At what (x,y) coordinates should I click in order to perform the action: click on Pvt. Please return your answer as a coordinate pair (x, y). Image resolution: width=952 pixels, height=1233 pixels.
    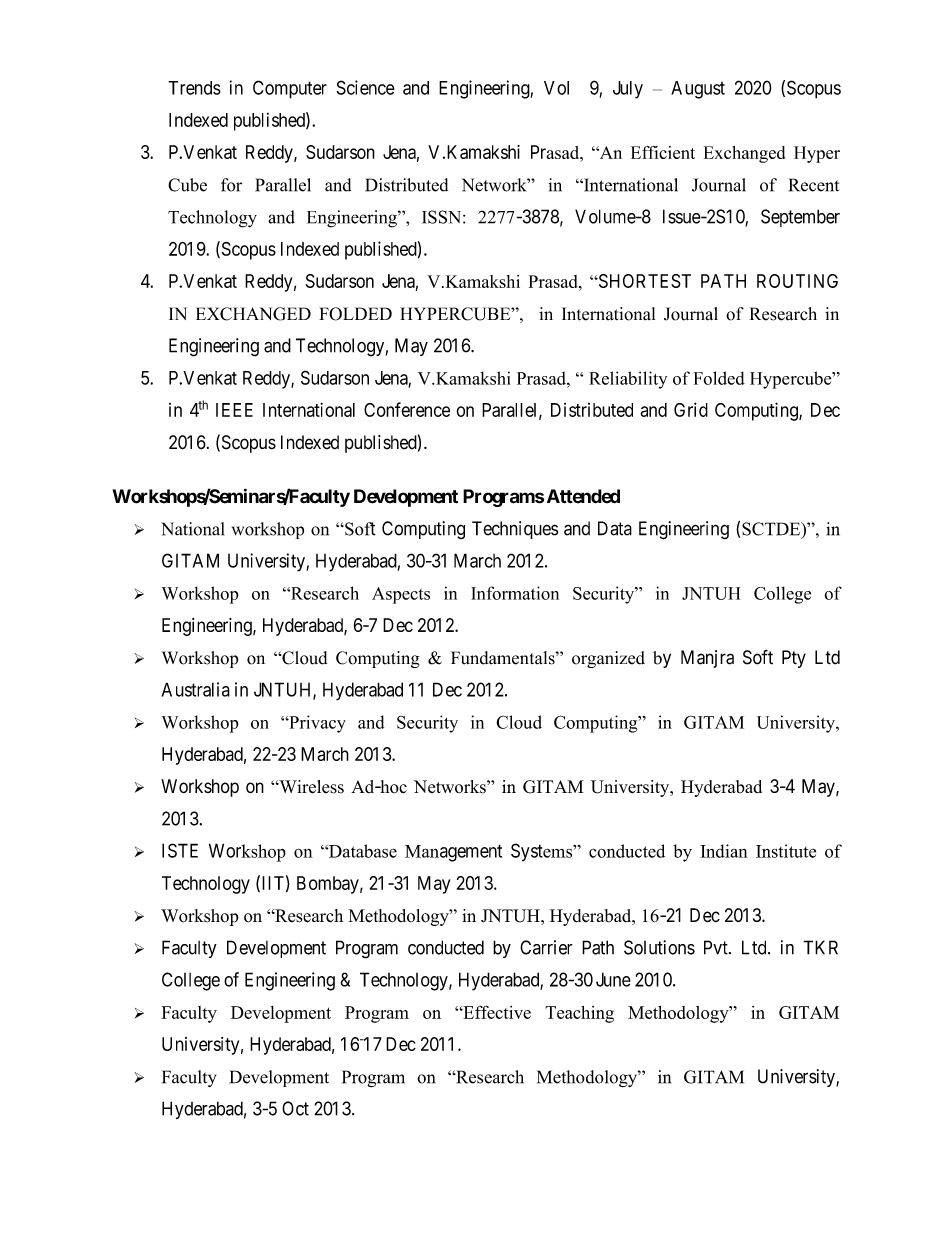
    Looking at the image, I should click on (717, 947).
